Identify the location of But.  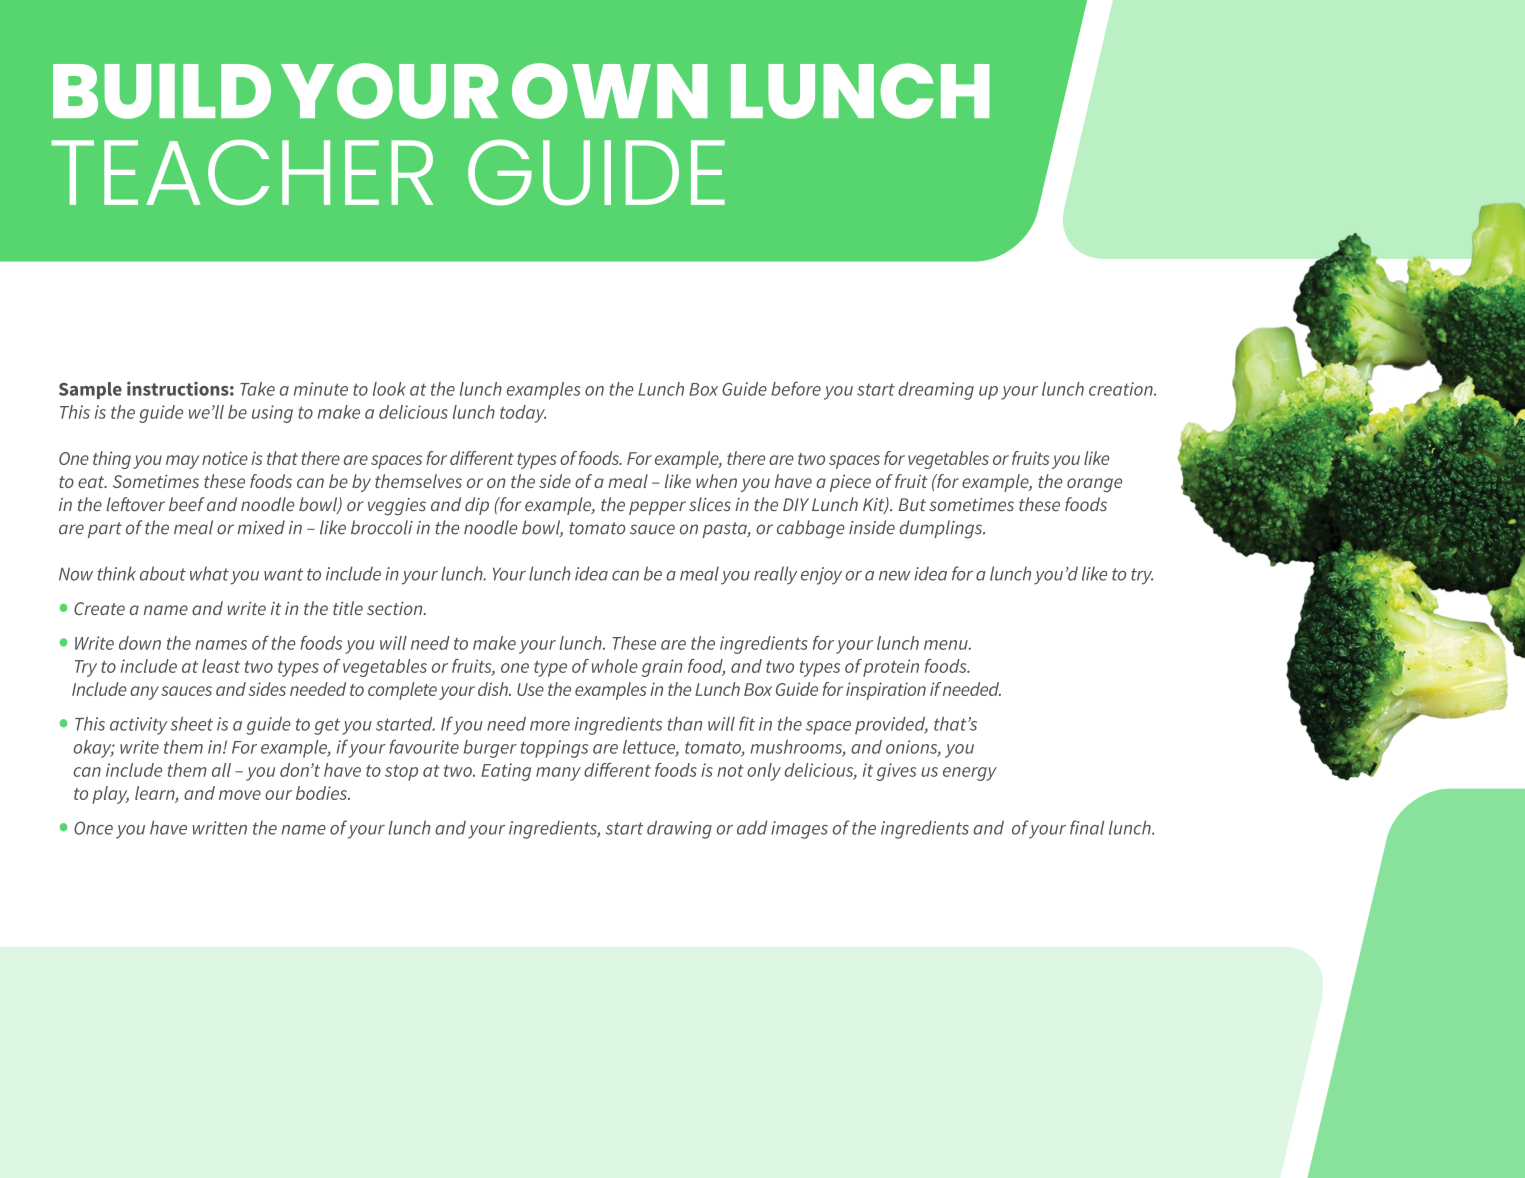
(912, 504).
